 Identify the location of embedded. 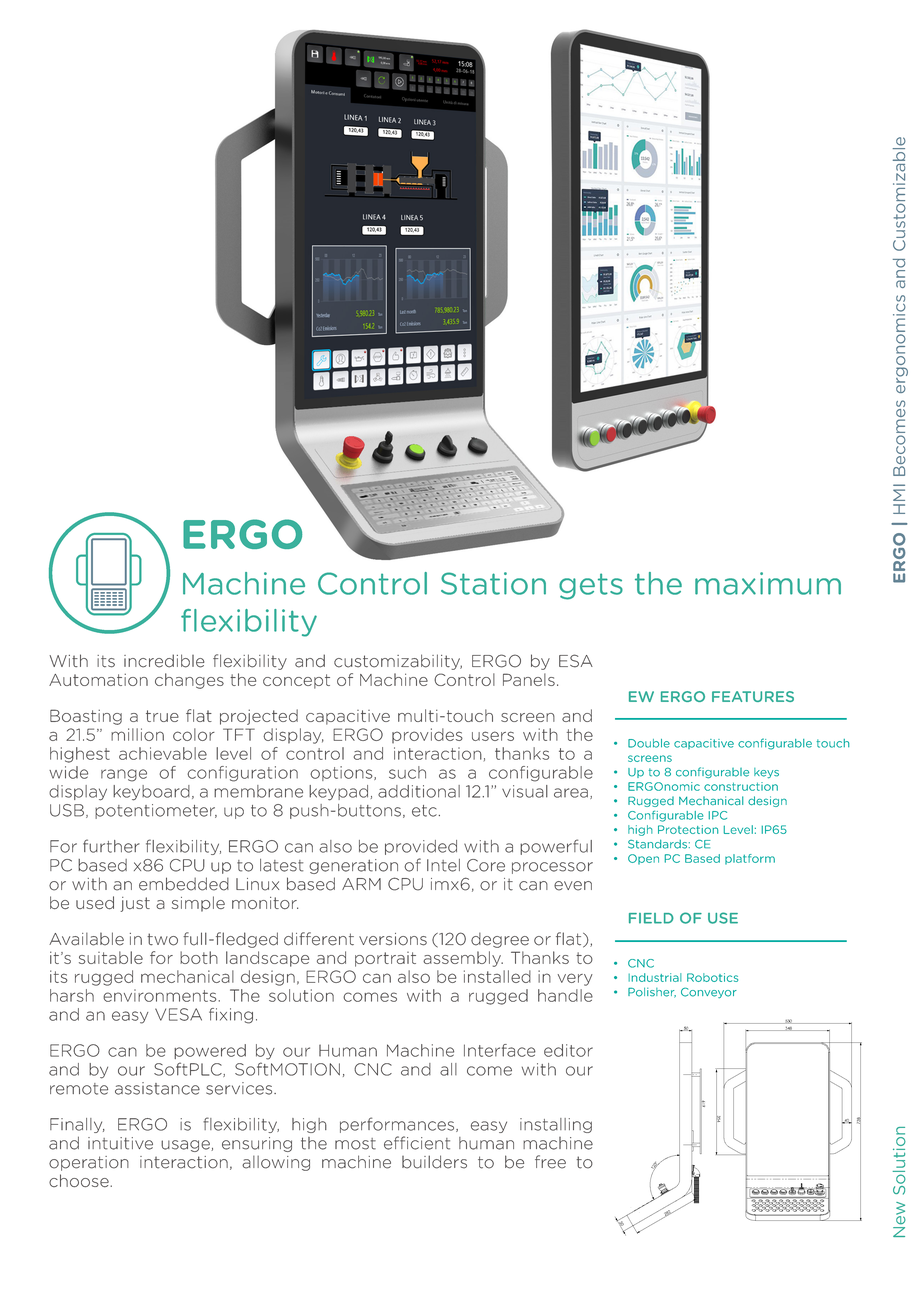
(184, 884).
